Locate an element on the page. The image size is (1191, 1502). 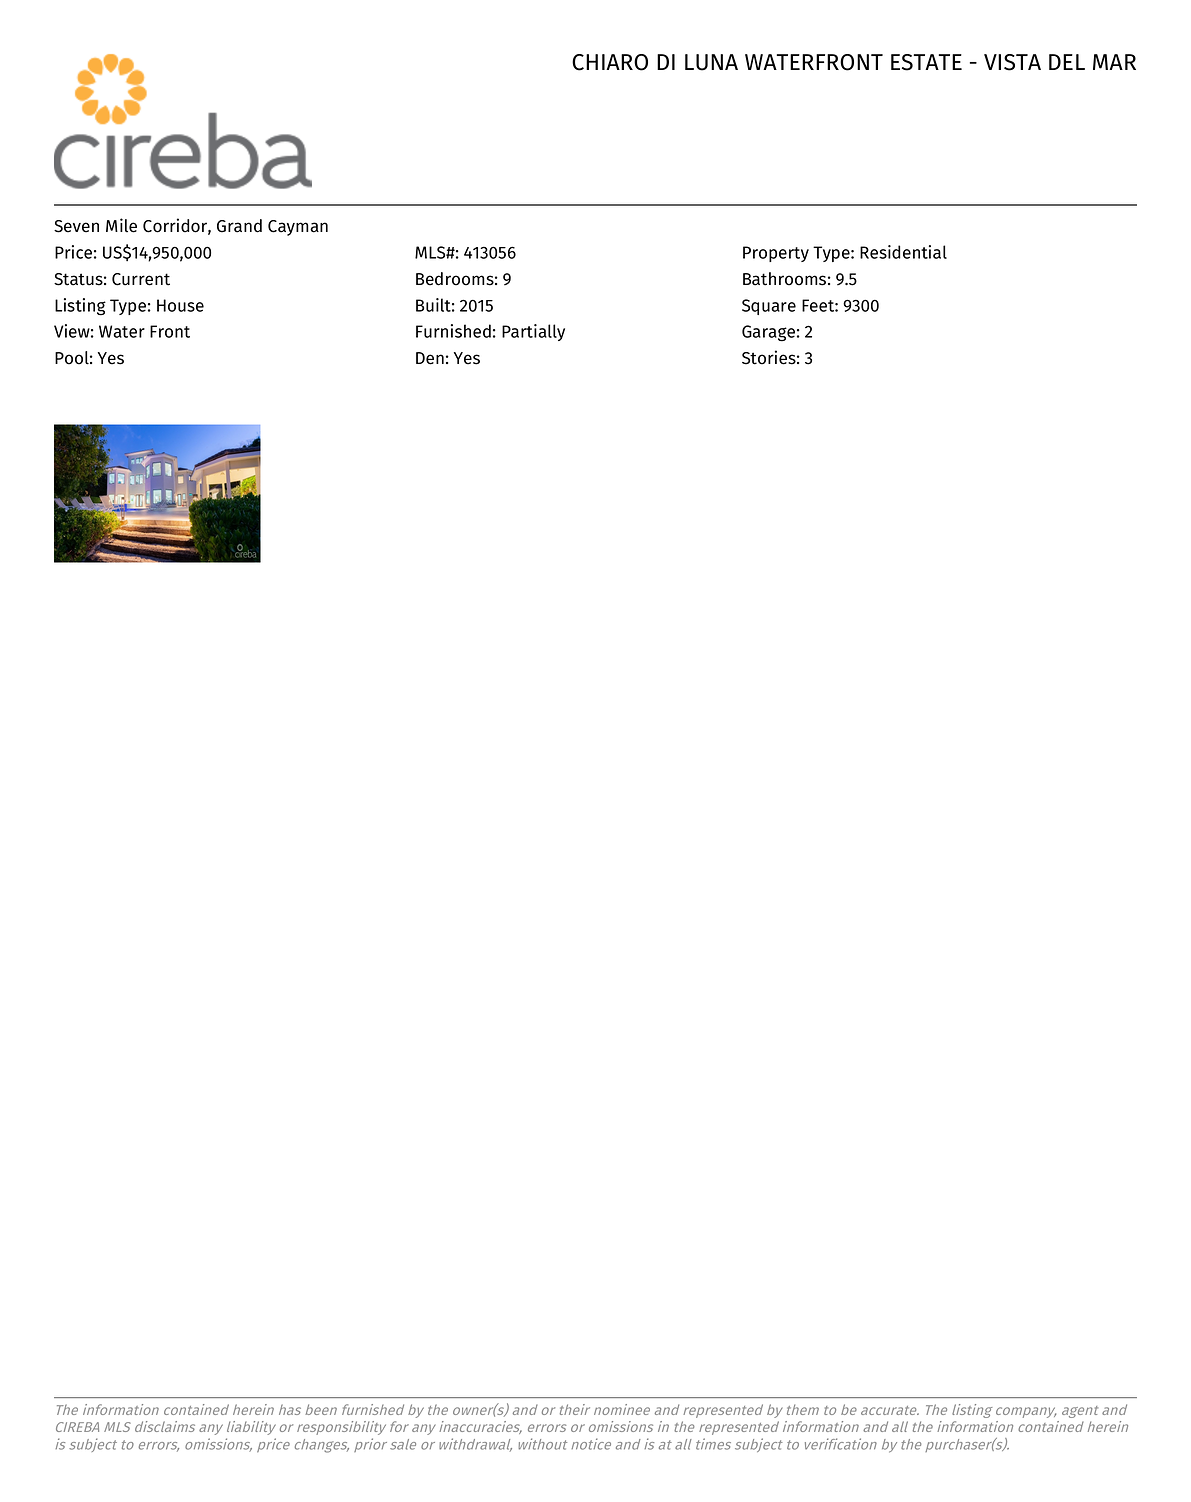
Partially is located at coordinates (533, 332).
